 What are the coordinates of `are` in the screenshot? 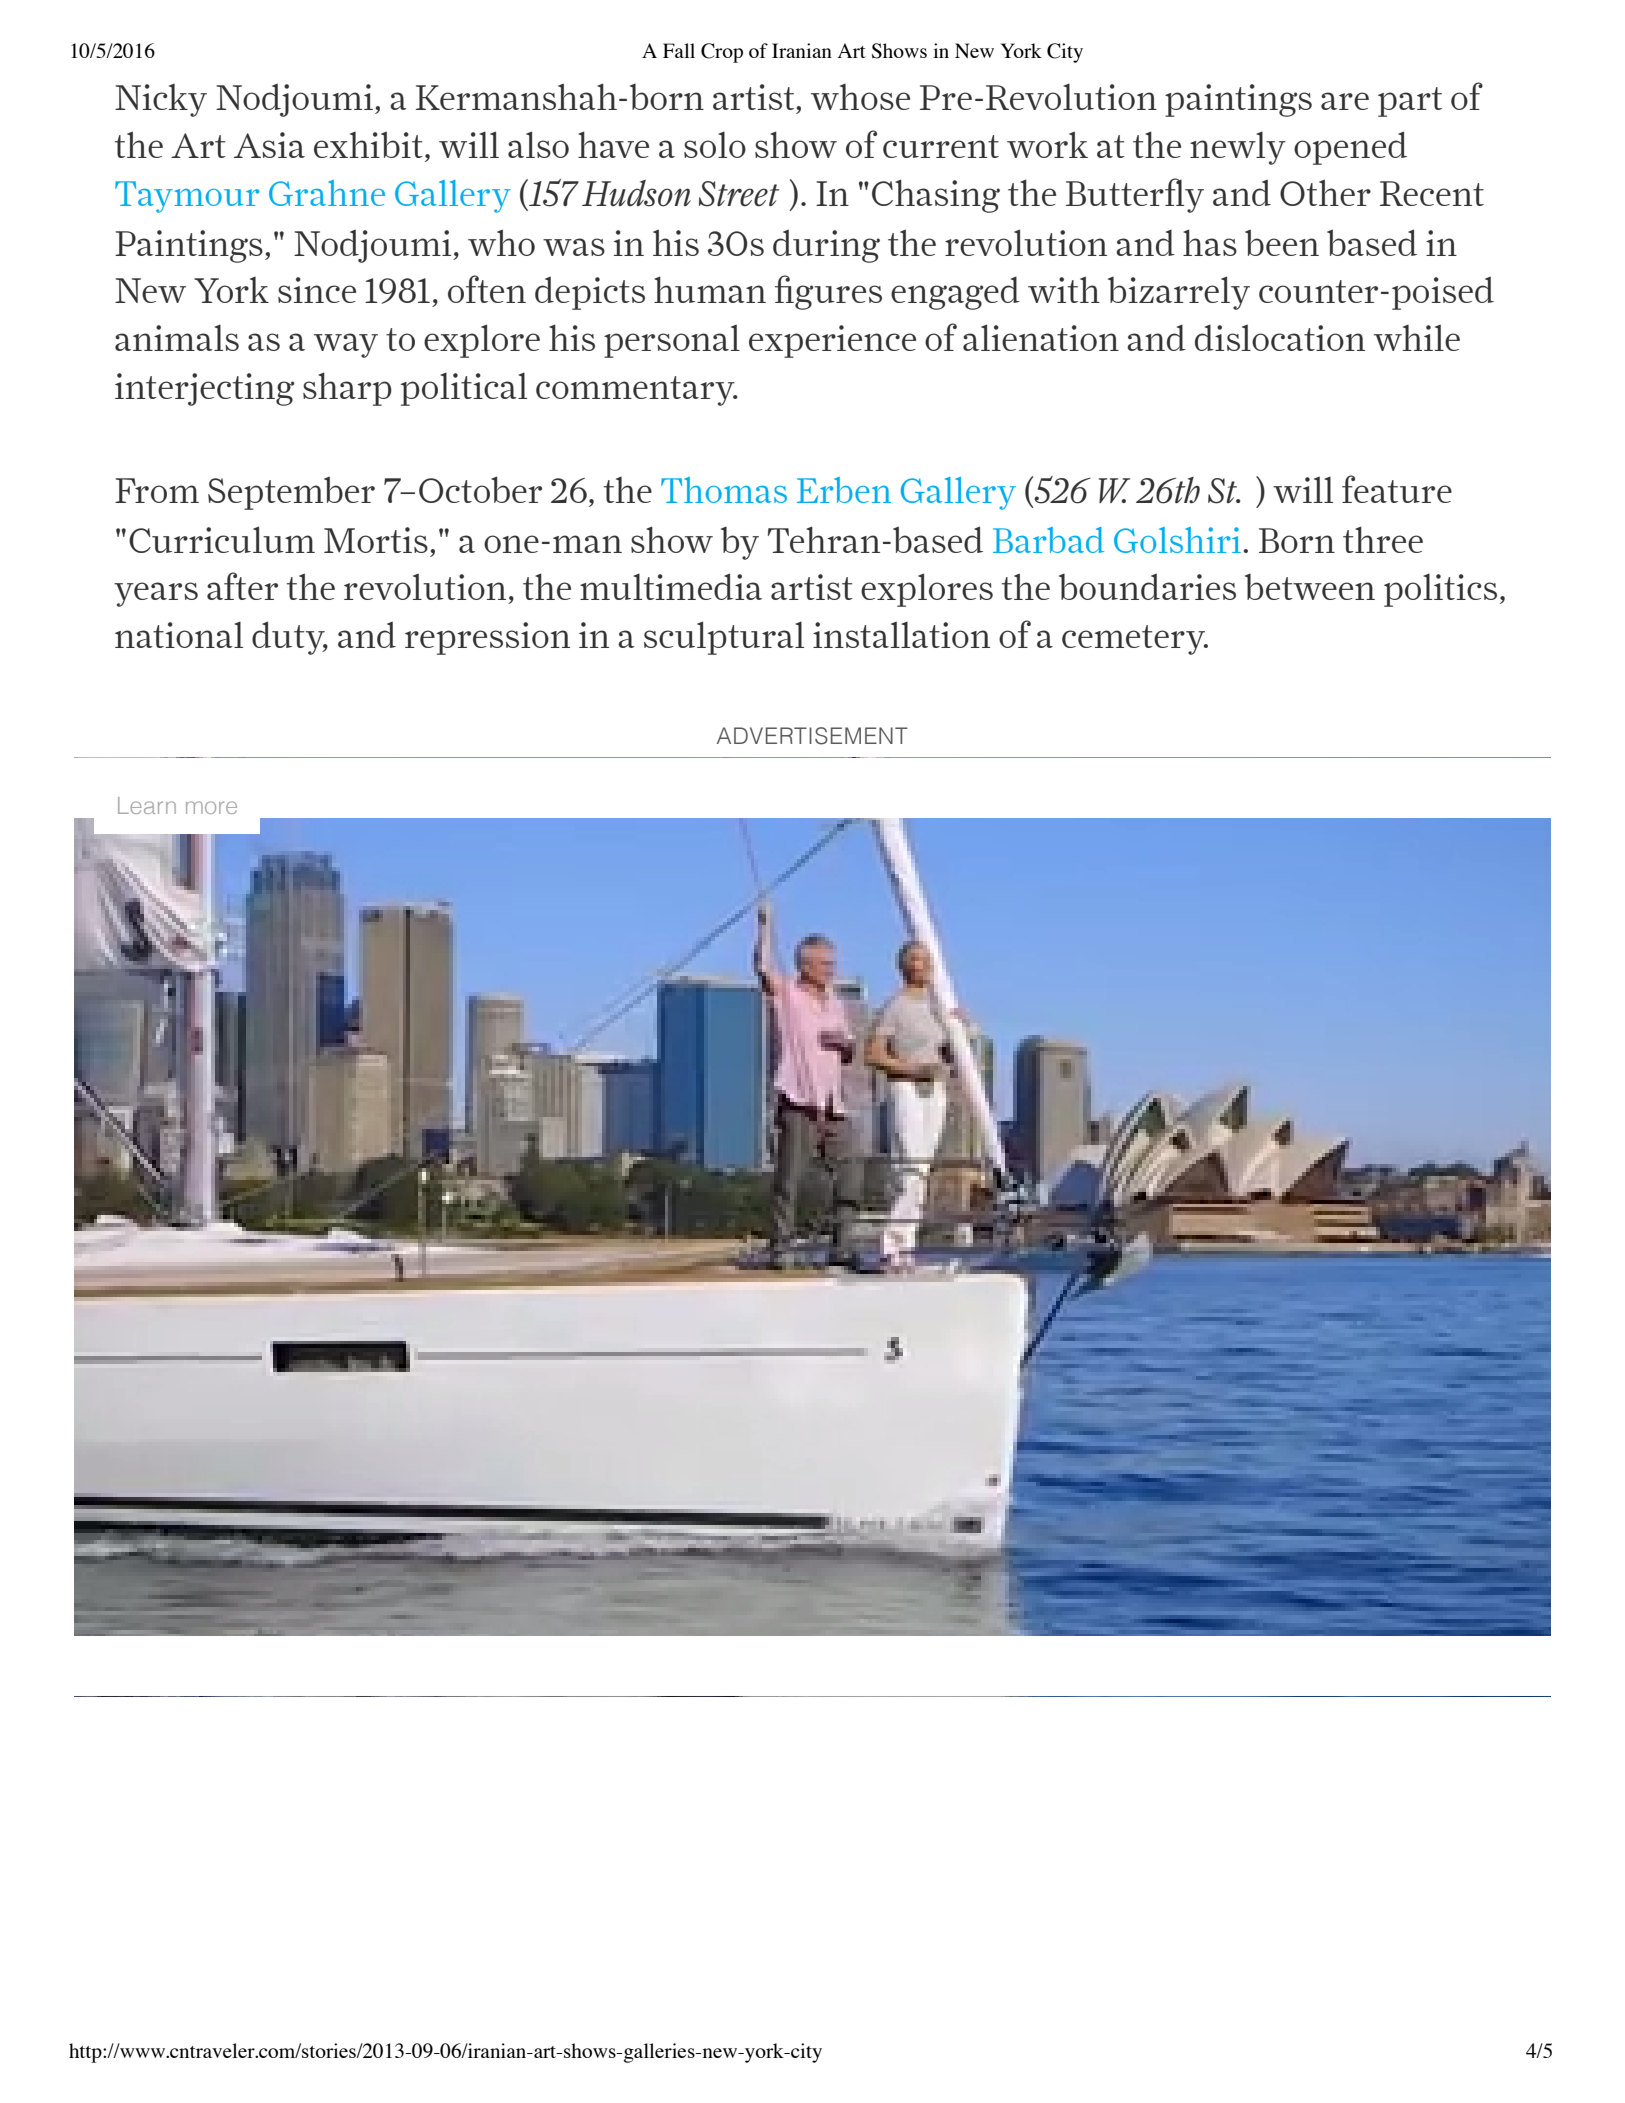 It's located at (1345, 101).
